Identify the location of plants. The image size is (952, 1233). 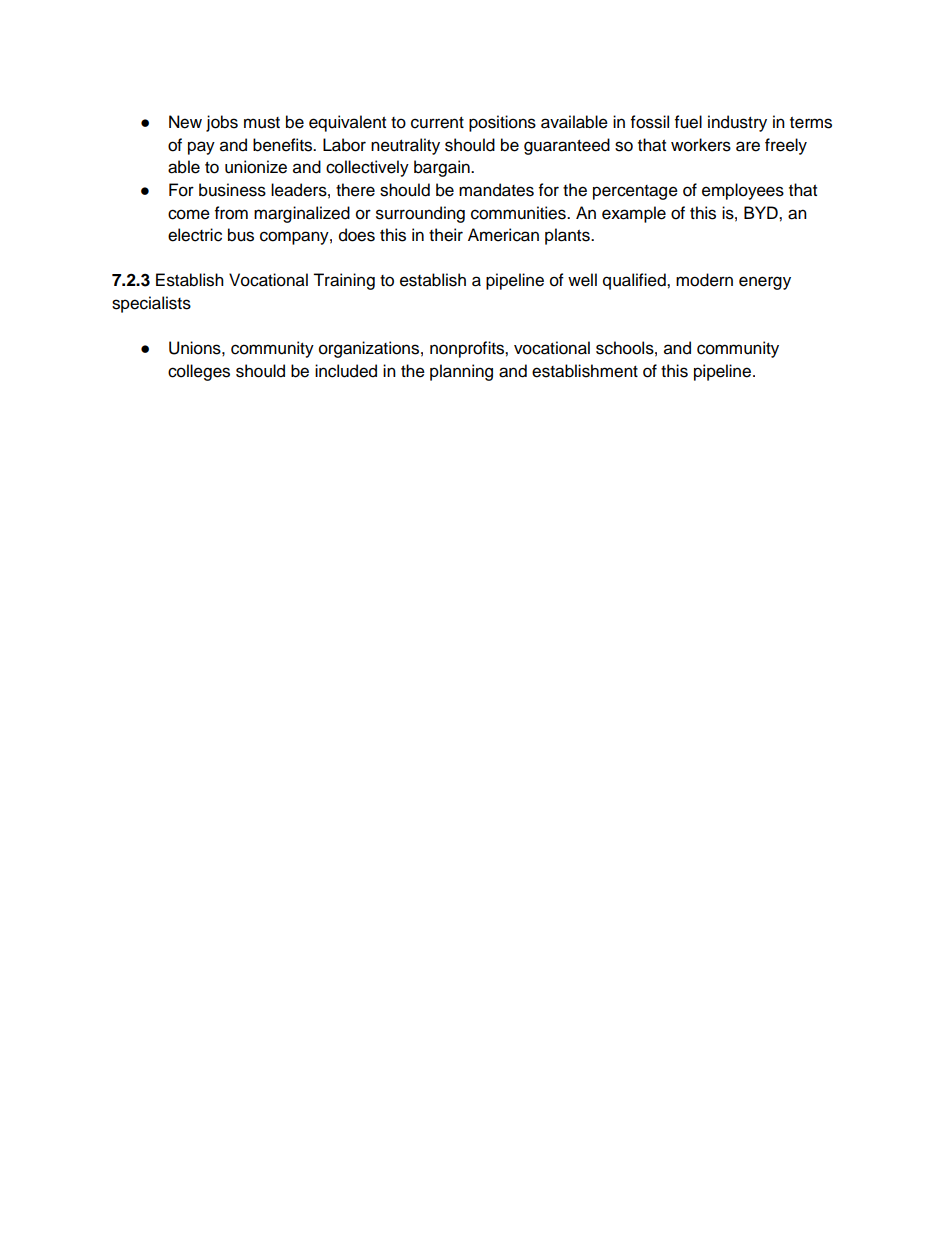
(568, 236).
